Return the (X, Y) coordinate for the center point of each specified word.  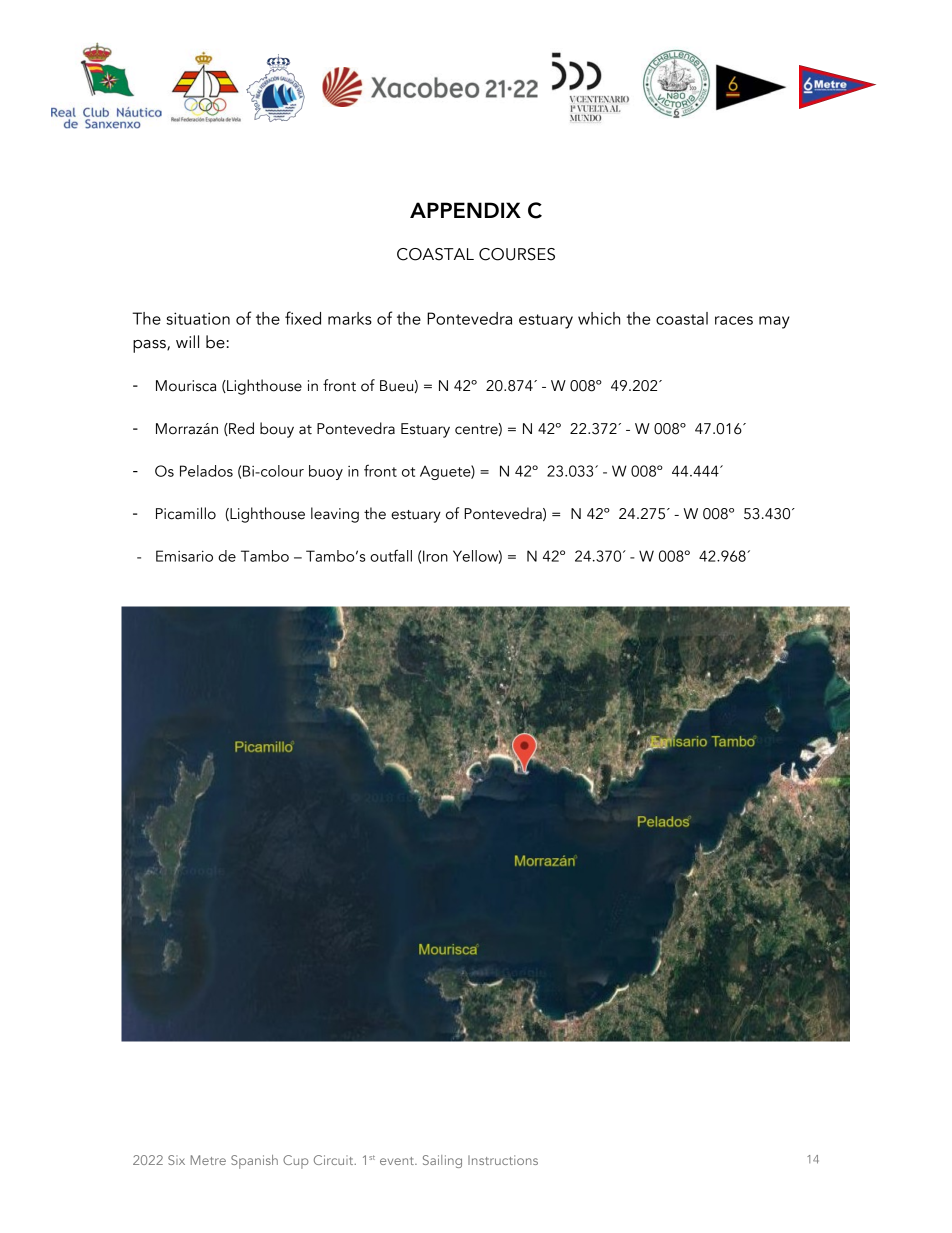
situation (198, 318)
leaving (335, 515)
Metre (208, 1160)
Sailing (442, 1161)
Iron (435, 556)
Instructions (503, 1160)
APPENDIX (465, 210)
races (734, 320)
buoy (326, 472)
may (774, 322)
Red (240, 429)
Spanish (254, 1162)
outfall (391, 555)
